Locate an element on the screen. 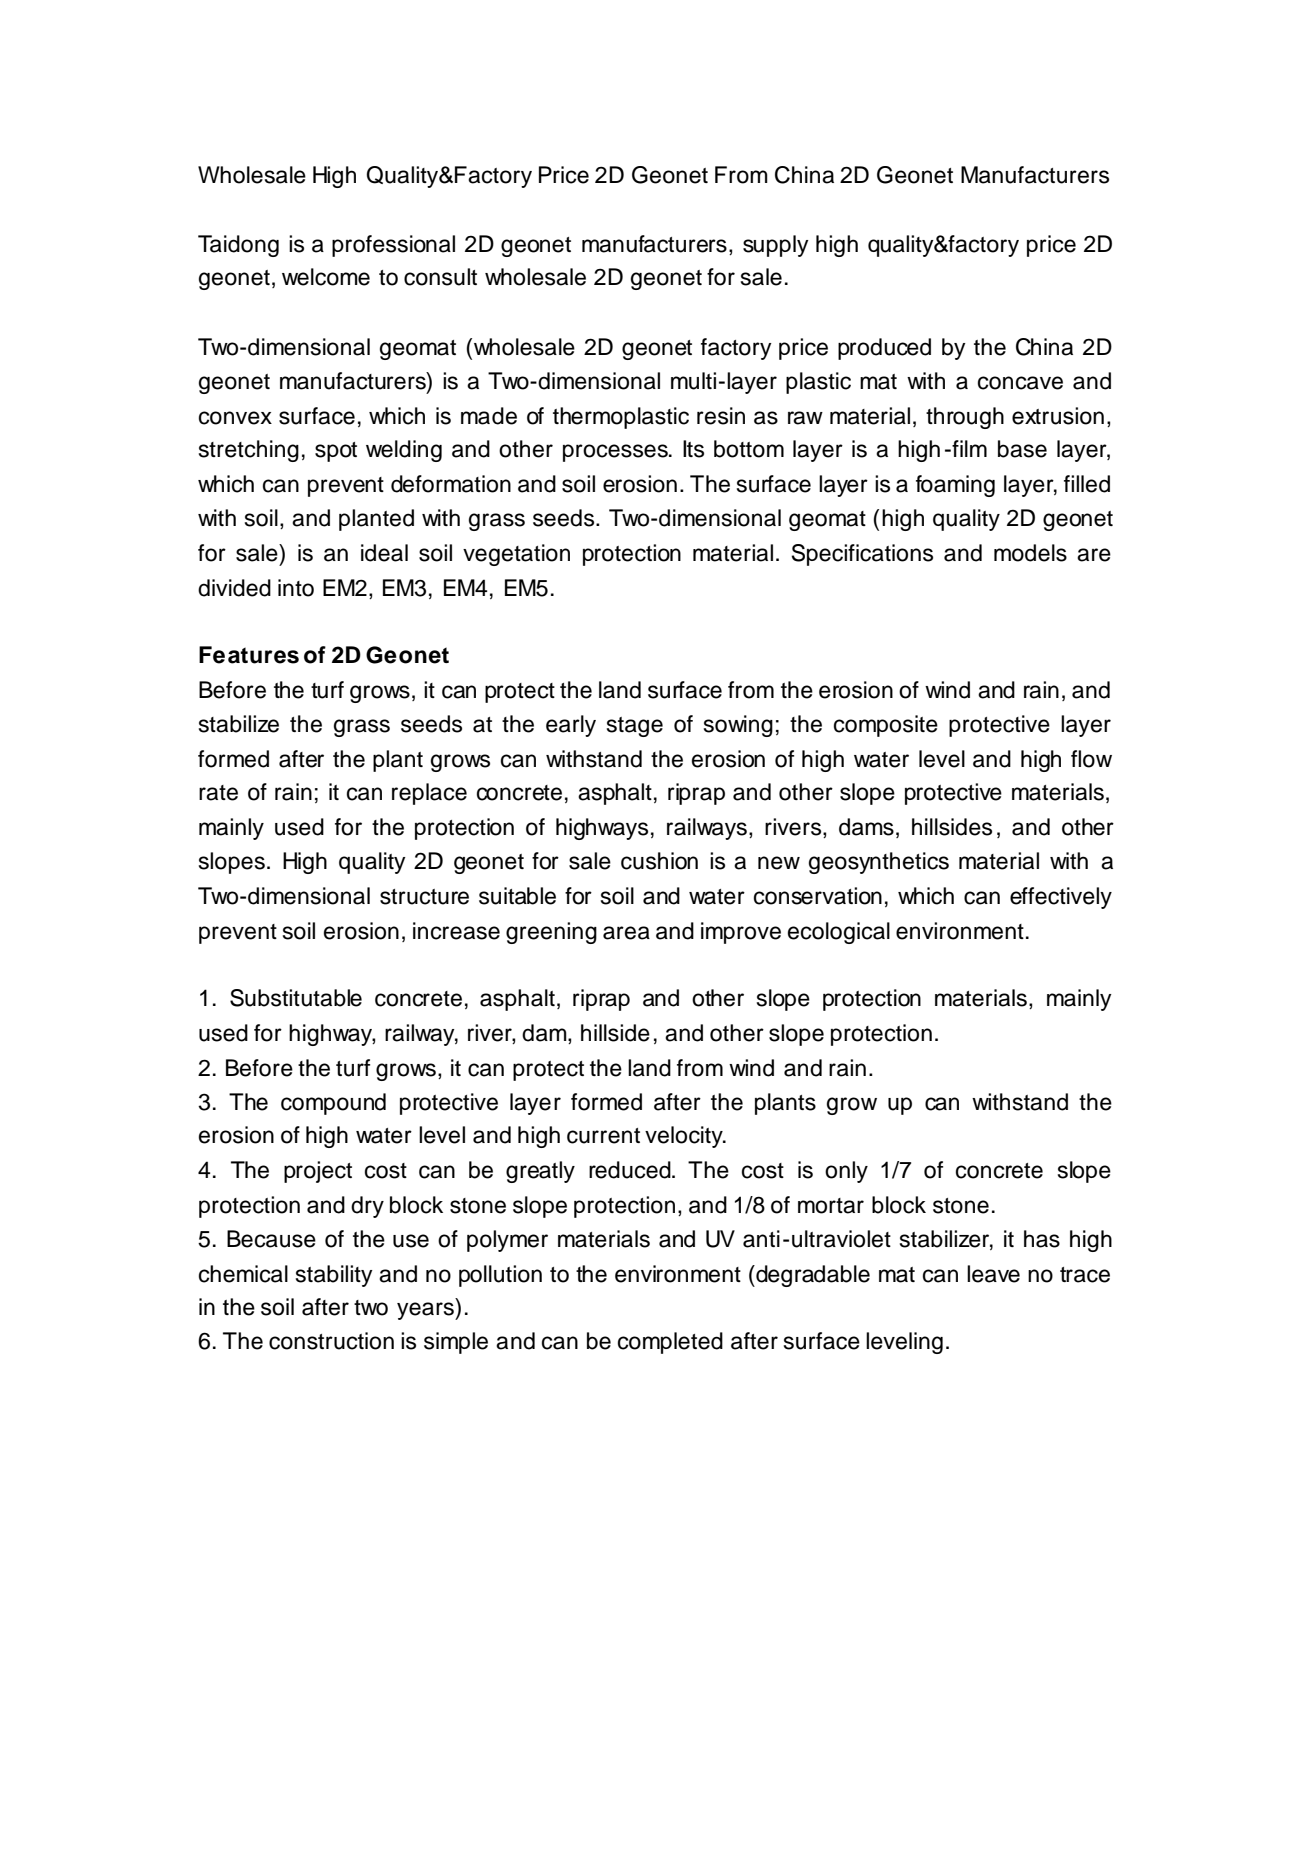 The width and height of the screenshot is (1309, 1851). produced is located at coordinates (884, 349).
